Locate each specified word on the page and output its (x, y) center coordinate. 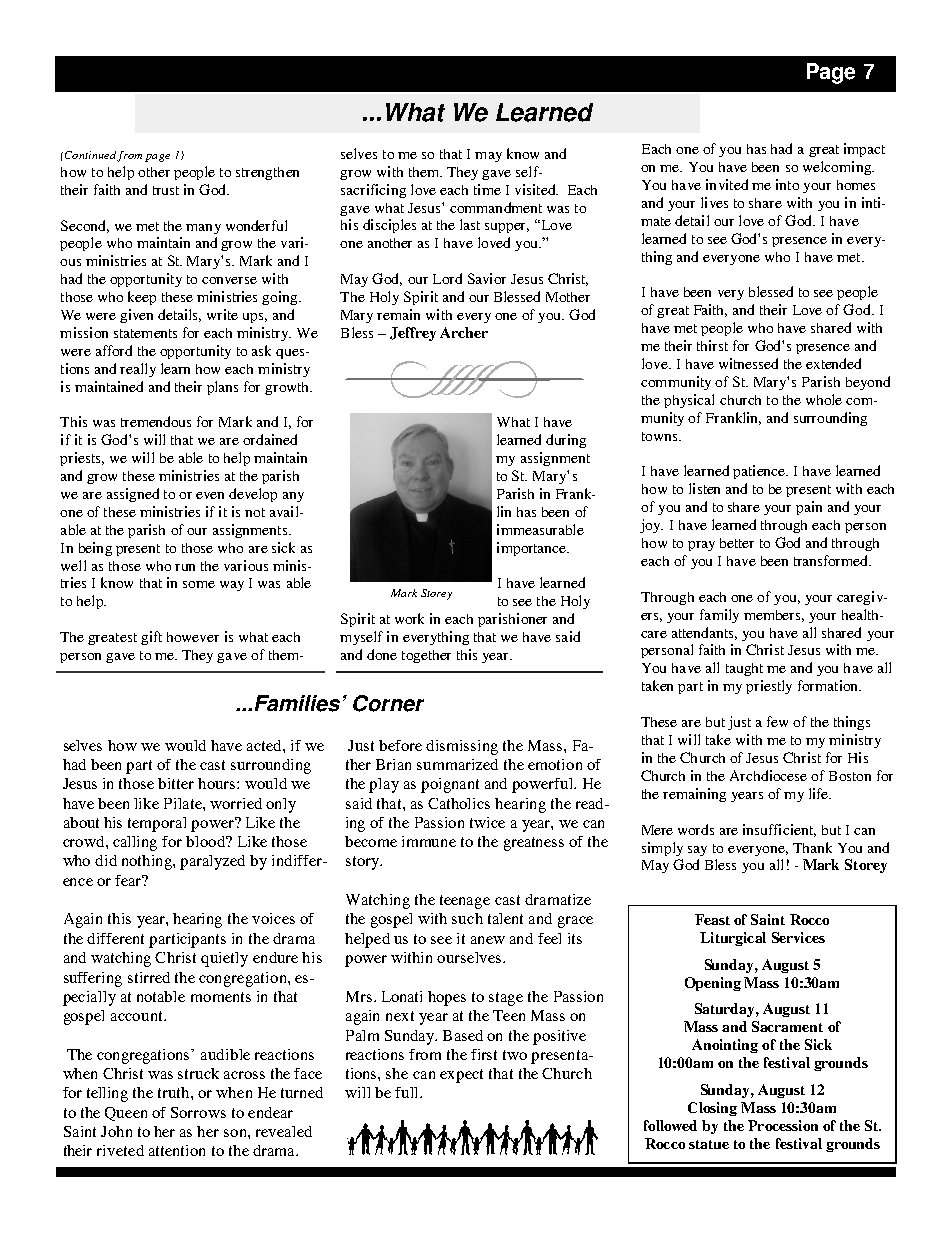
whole (824, 399)
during (566, 441)
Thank (812, 847)
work (409, 618)
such (467, 918)
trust (166, 190)
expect (461, 1076)
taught (744, 669)
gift (151, 638)
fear (129, 880)
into (787, 184)
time (487, 189)
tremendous (156, 421)
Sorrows (198, 1112)
